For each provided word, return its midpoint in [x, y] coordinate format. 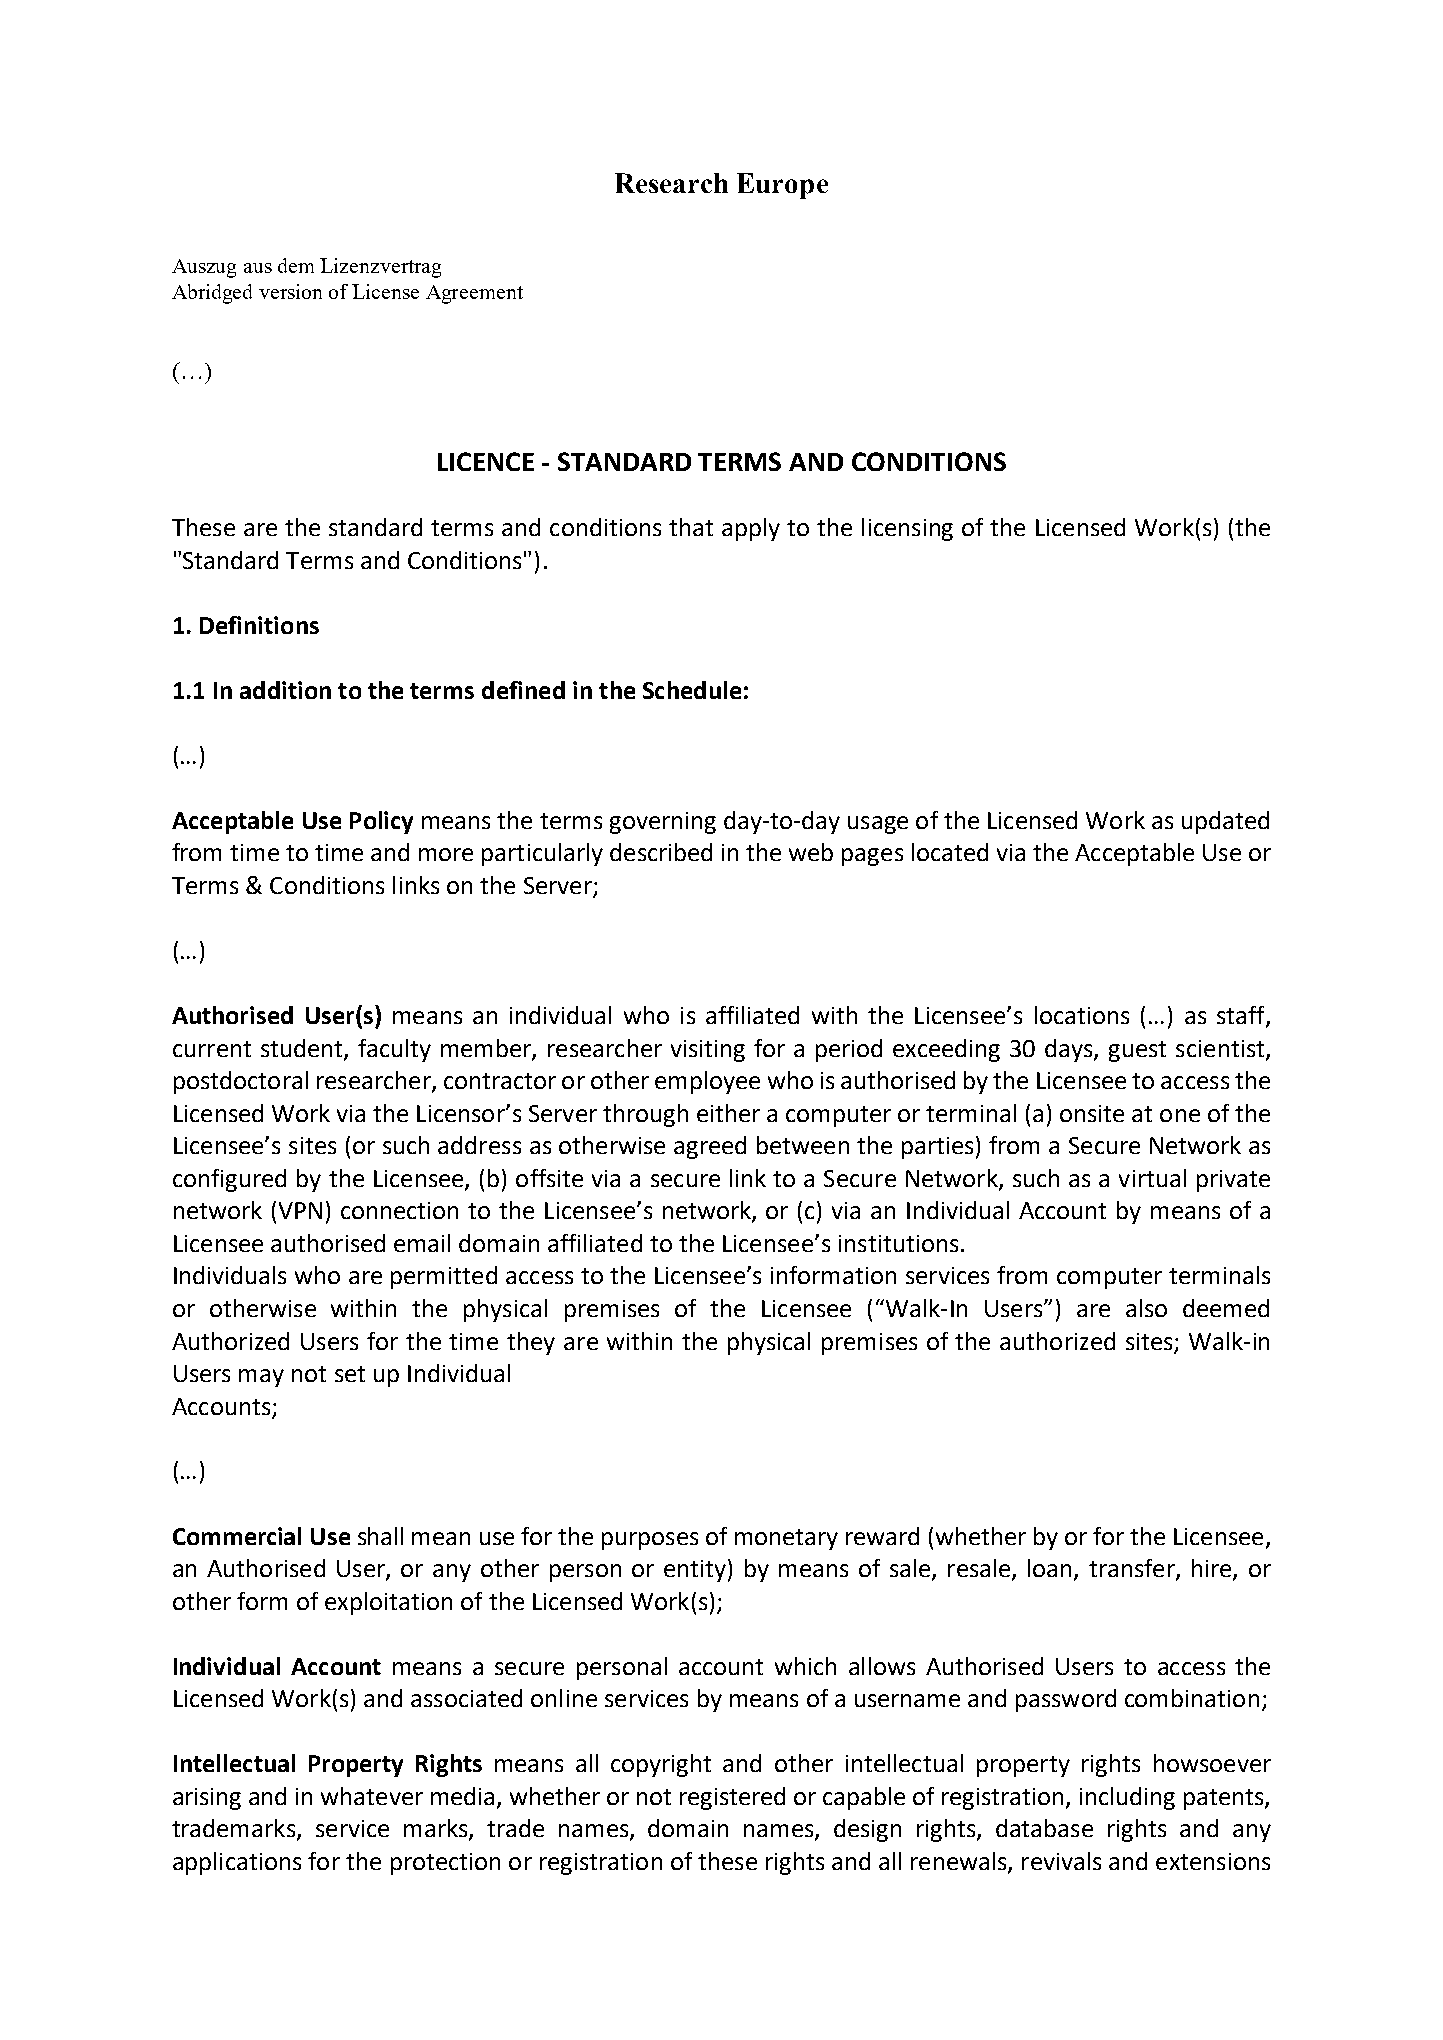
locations [1082, 1015]
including [1127, 1798]
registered [732, 1798]
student [303, 1049]
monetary [786, 1539]
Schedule [692, 690]
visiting [708, 1051]
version [290, 291]
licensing [907, 529]
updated [1225, 822]
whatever [372, 1796]
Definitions [259, 625]
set [350, 1374]
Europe [782, 186]
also [1146, 1308]
